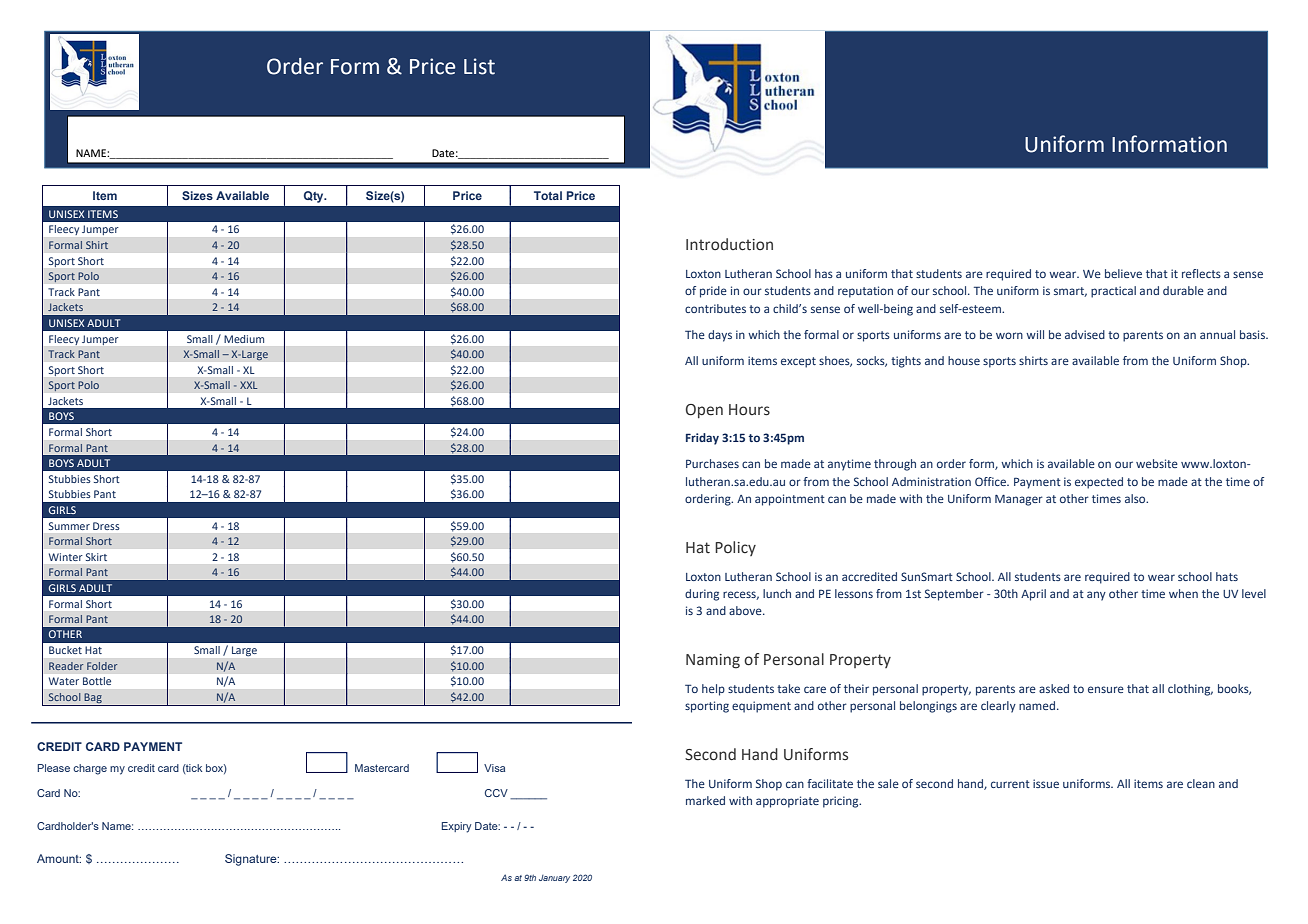 This screenshot has width=1308, height=924. What do you see at coordinates (1099, 483) in the screenshot?
I see `expected` at bounding box center [1099, 483].
